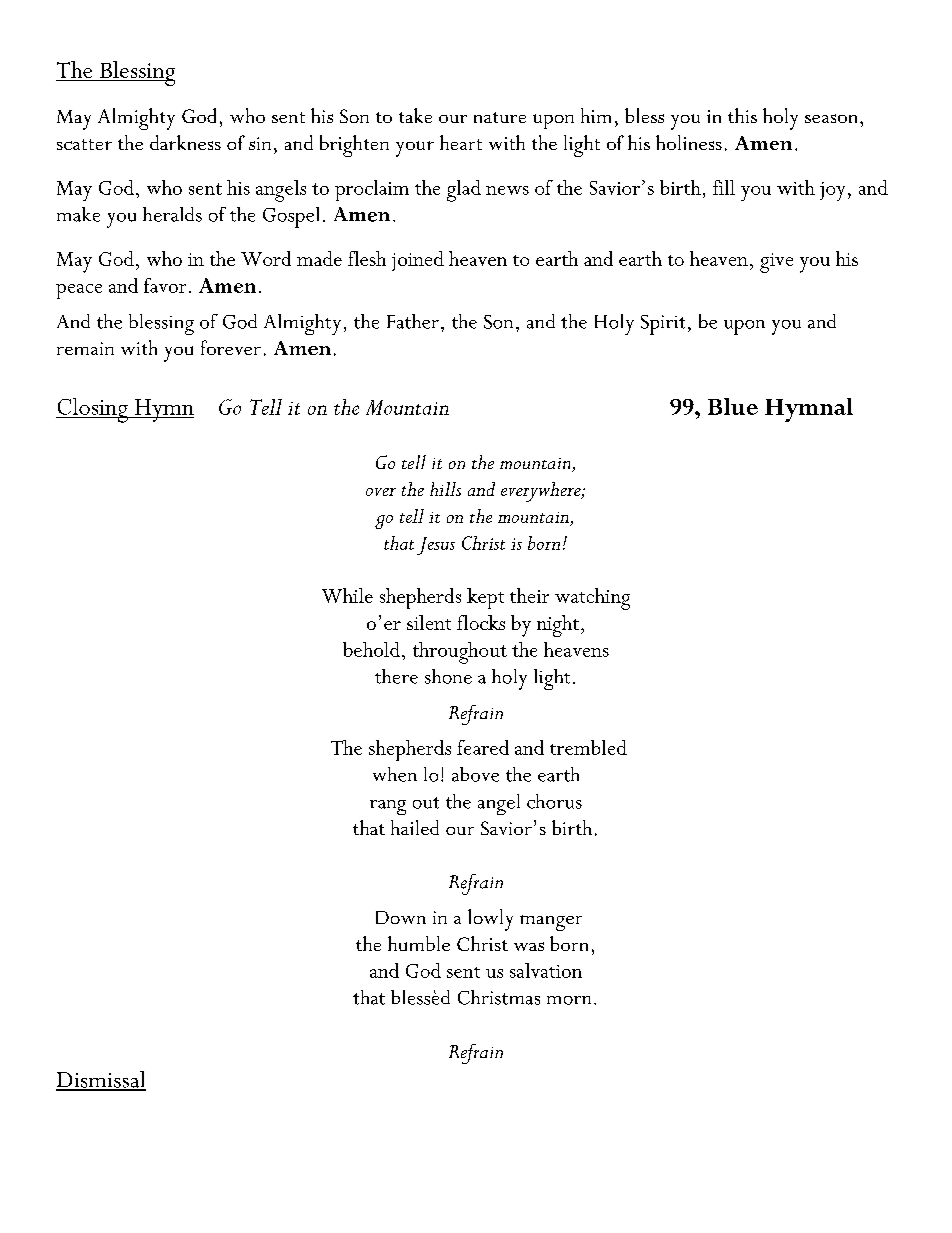 Image resolution: width=952 pixels, height=1233 pixels. Describe the element at coordinates (231, 347) in the screenshot. I see `forever` at that location.
